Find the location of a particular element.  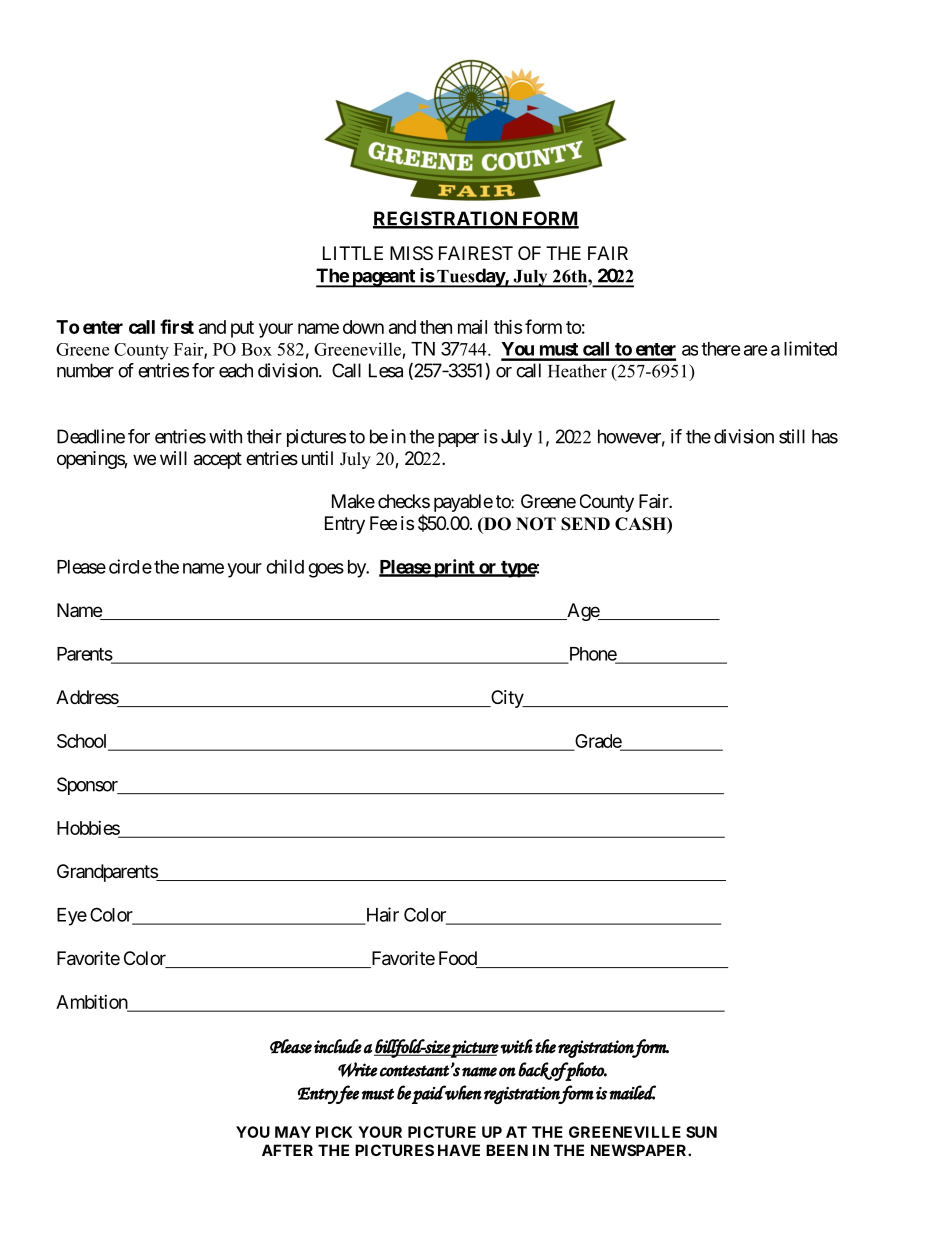

there is located at coordinates (721, 349).
